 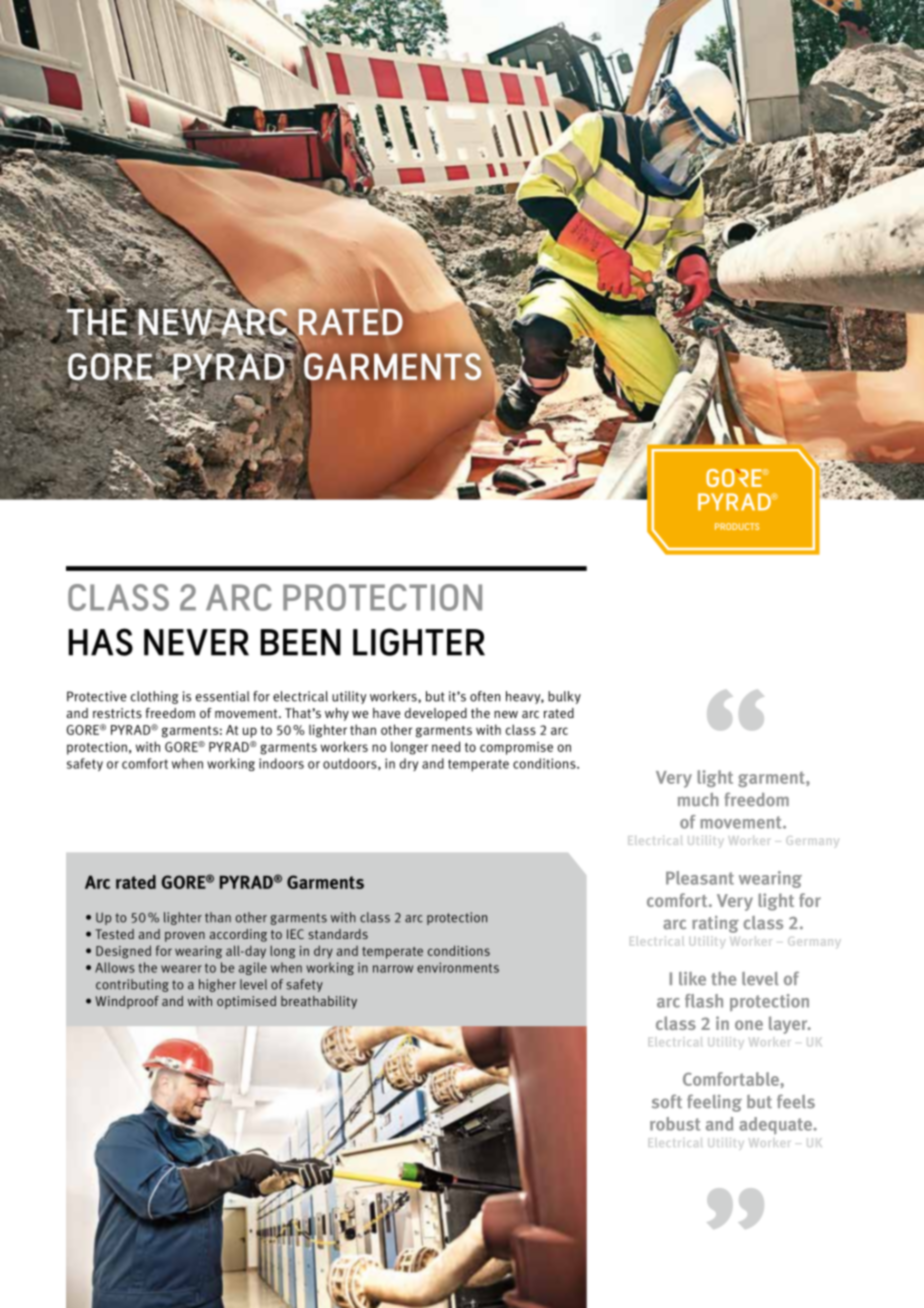 What do you see at coordinates (698, 800) in the document?
I see `much` at bounding box center [698, 800].
